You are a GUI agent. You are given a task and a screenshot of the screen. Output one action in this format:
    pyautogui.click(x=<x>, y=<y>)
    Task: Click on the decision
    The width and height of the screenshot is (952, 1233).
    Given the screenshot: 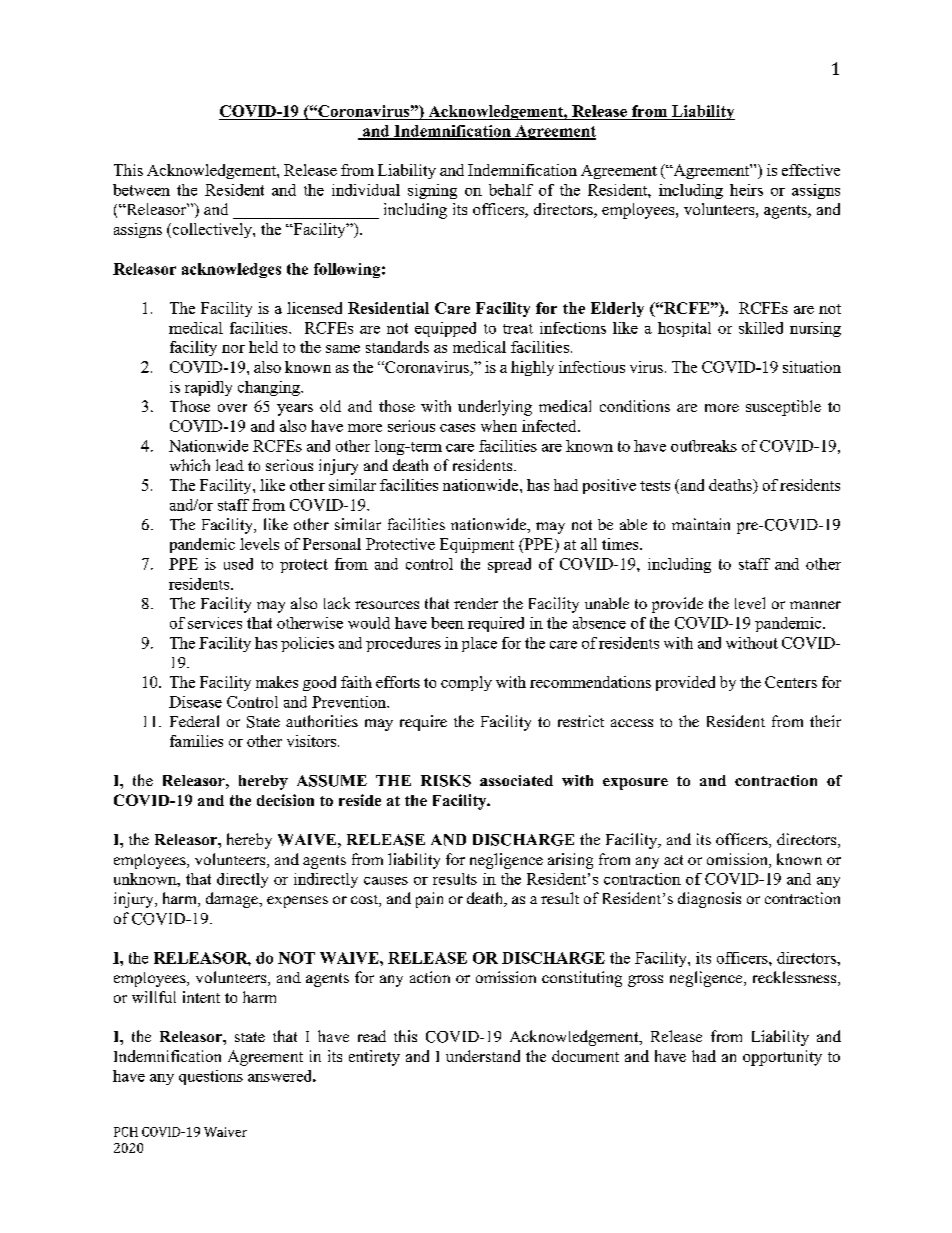 What is the action you would take?
    pyautogui.click(x=285, y=800)
